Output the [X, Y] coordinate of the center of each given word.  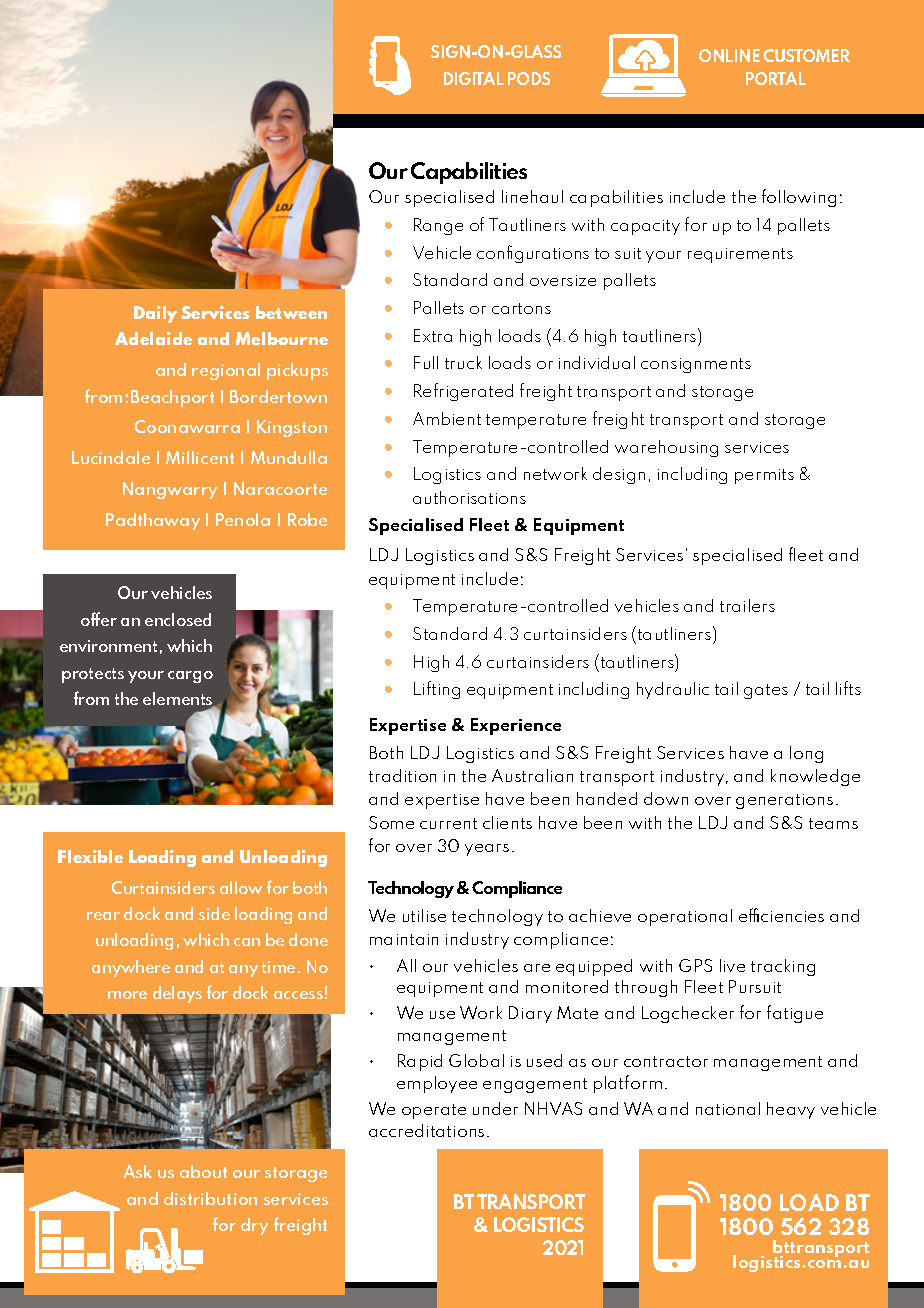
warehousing [666, 448]
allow [241, 887]
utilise [424, 915]
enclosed [178, 619]
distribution [210, 1198]
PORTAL [776, 78]
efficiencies [781, 915]
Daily [155, 314]
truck [463, 362]
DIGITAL [474, 78]
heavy [791, 1110]
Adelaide [153, 338]
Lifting [437, 690]
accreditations [426, 1130]
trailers [747, 605]
